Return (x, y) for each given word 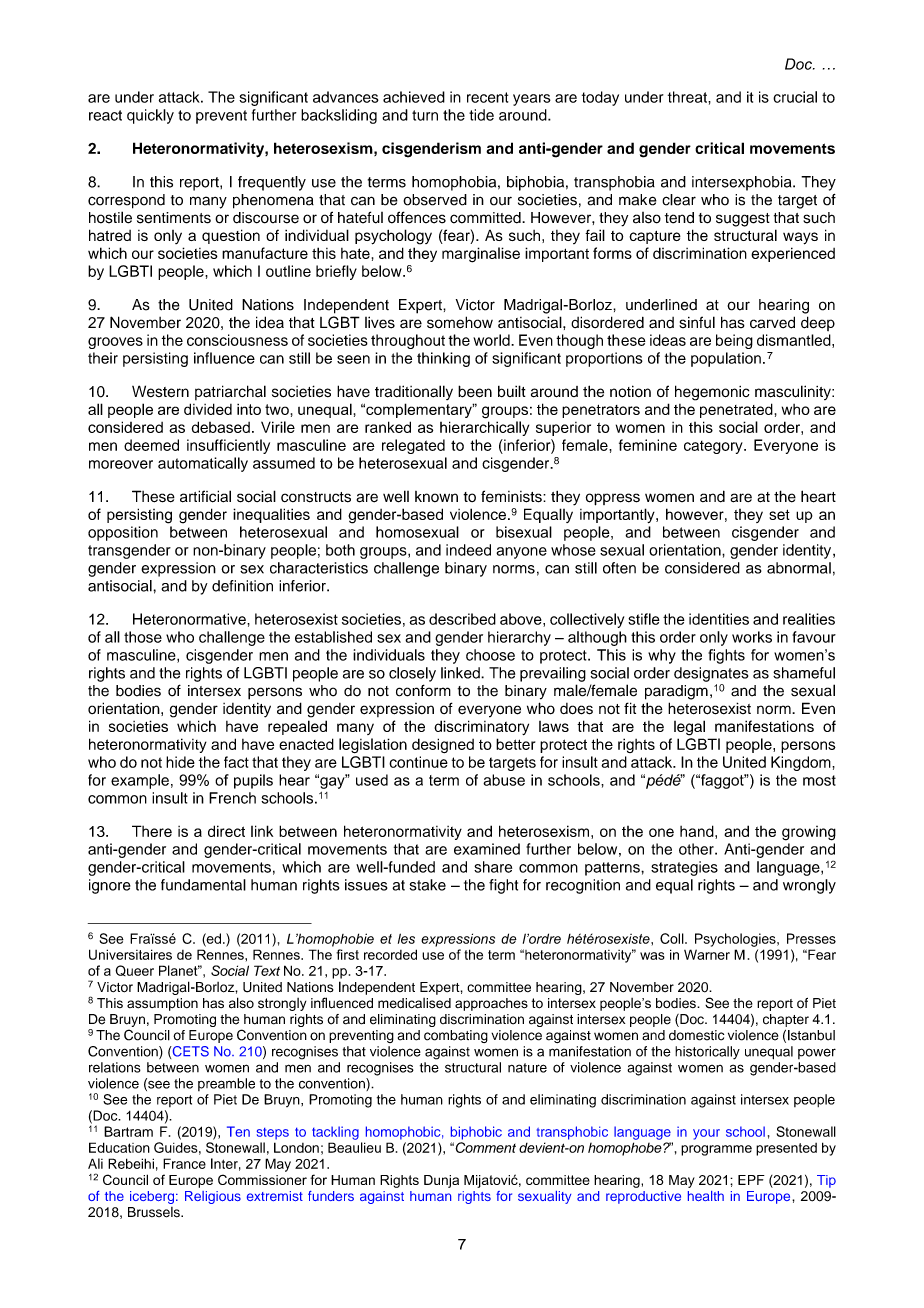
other (697, 849)
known (436, 496)
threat (688, 97)
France (184, 1163)
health (706, 1196)
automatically (203, 464)
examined (487, 849)
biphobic (476, 1133)
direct (226, 831)
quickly (150, 116)
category (714, 447)
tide (481, 115)
